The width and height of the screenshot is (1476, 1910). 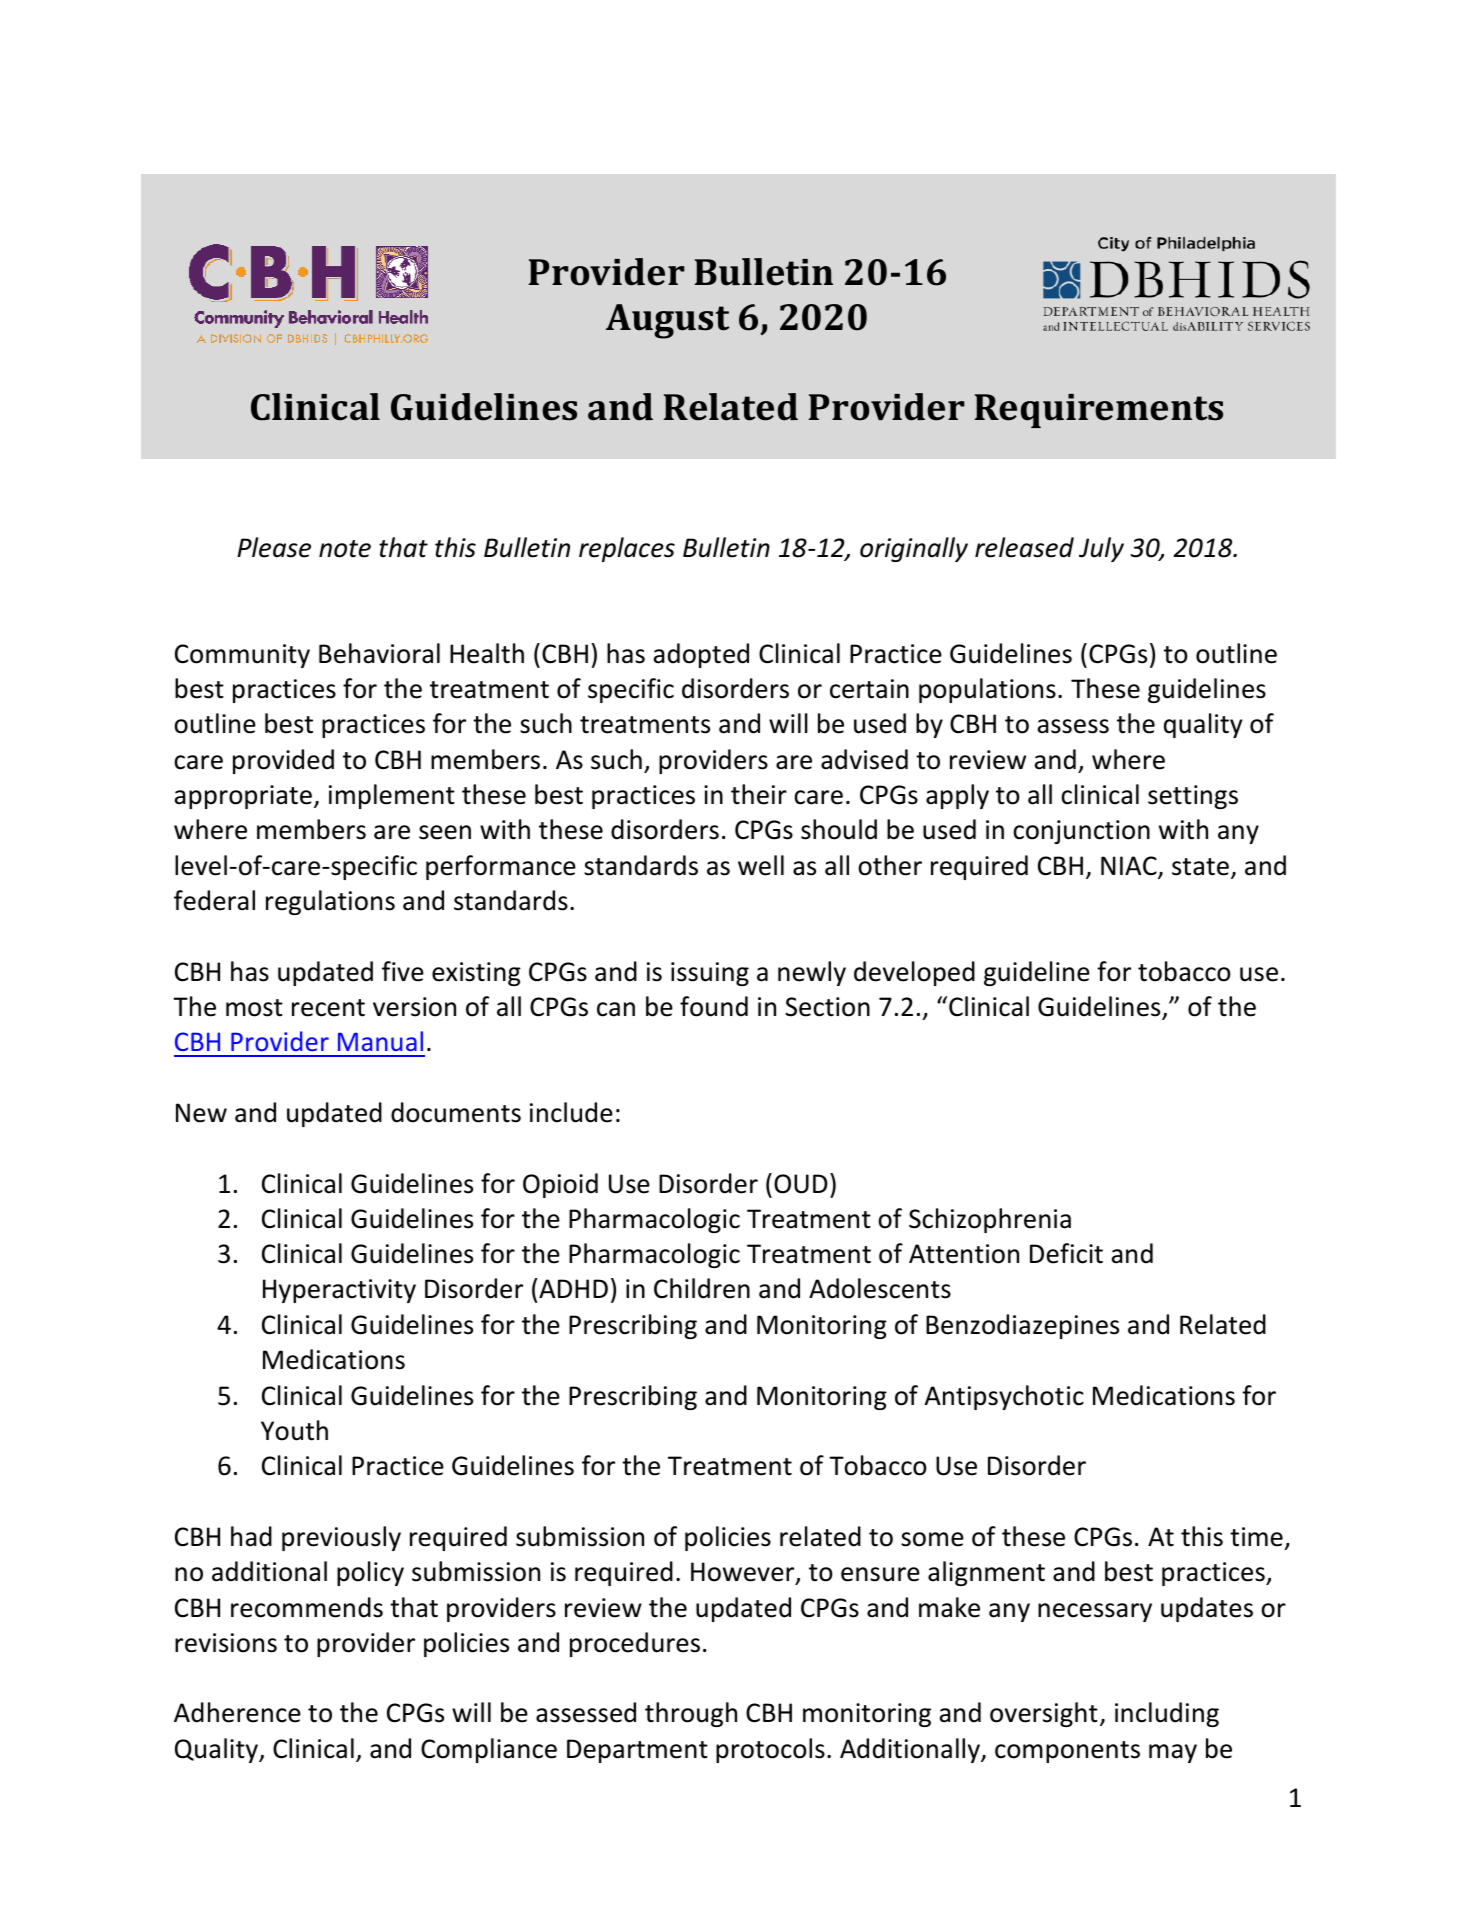 I want to click on August, so click(x=668, y=321).
